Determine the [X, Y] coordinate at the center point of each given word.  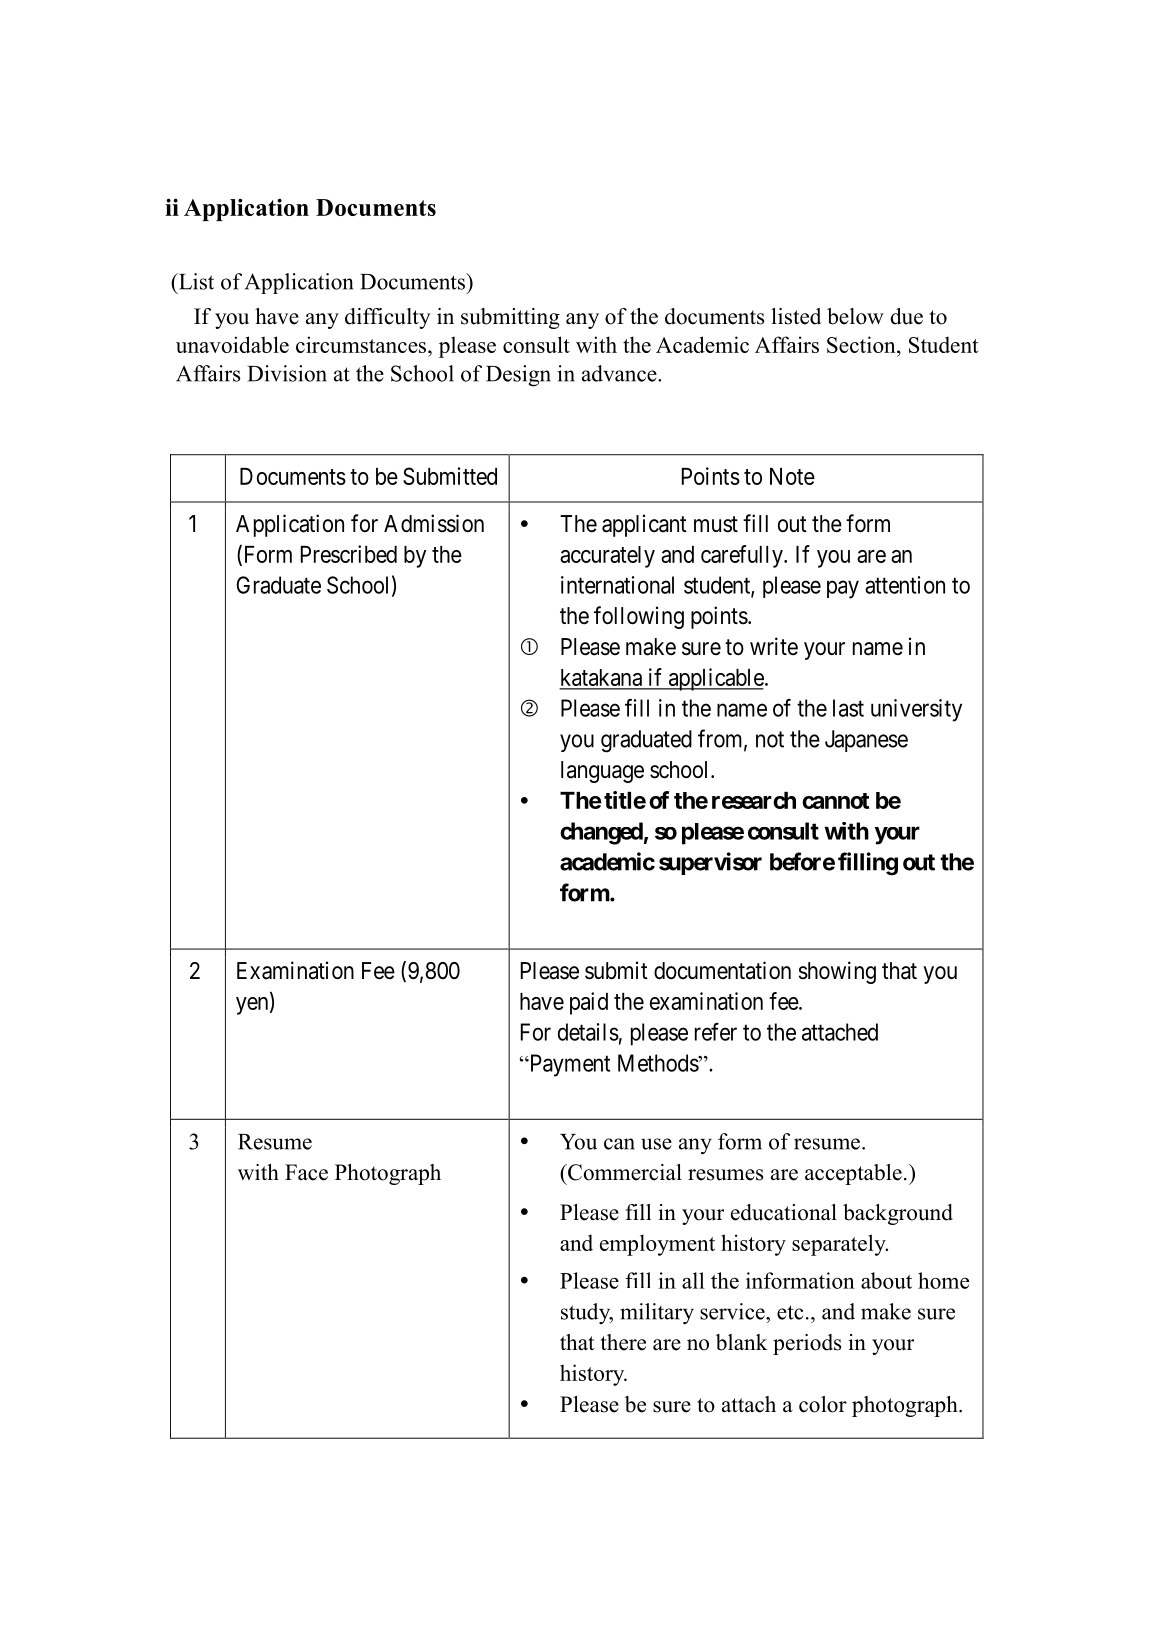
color [823, 1404]
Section [862, 344]
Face [306, 1172]
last [848, 708]
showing [837, 972]
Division [287, 373]
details [588, 1032]
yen [253, 1006]
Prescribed [349, 554]
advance [620, 373]
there [623, 1342]
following [639, 617]
